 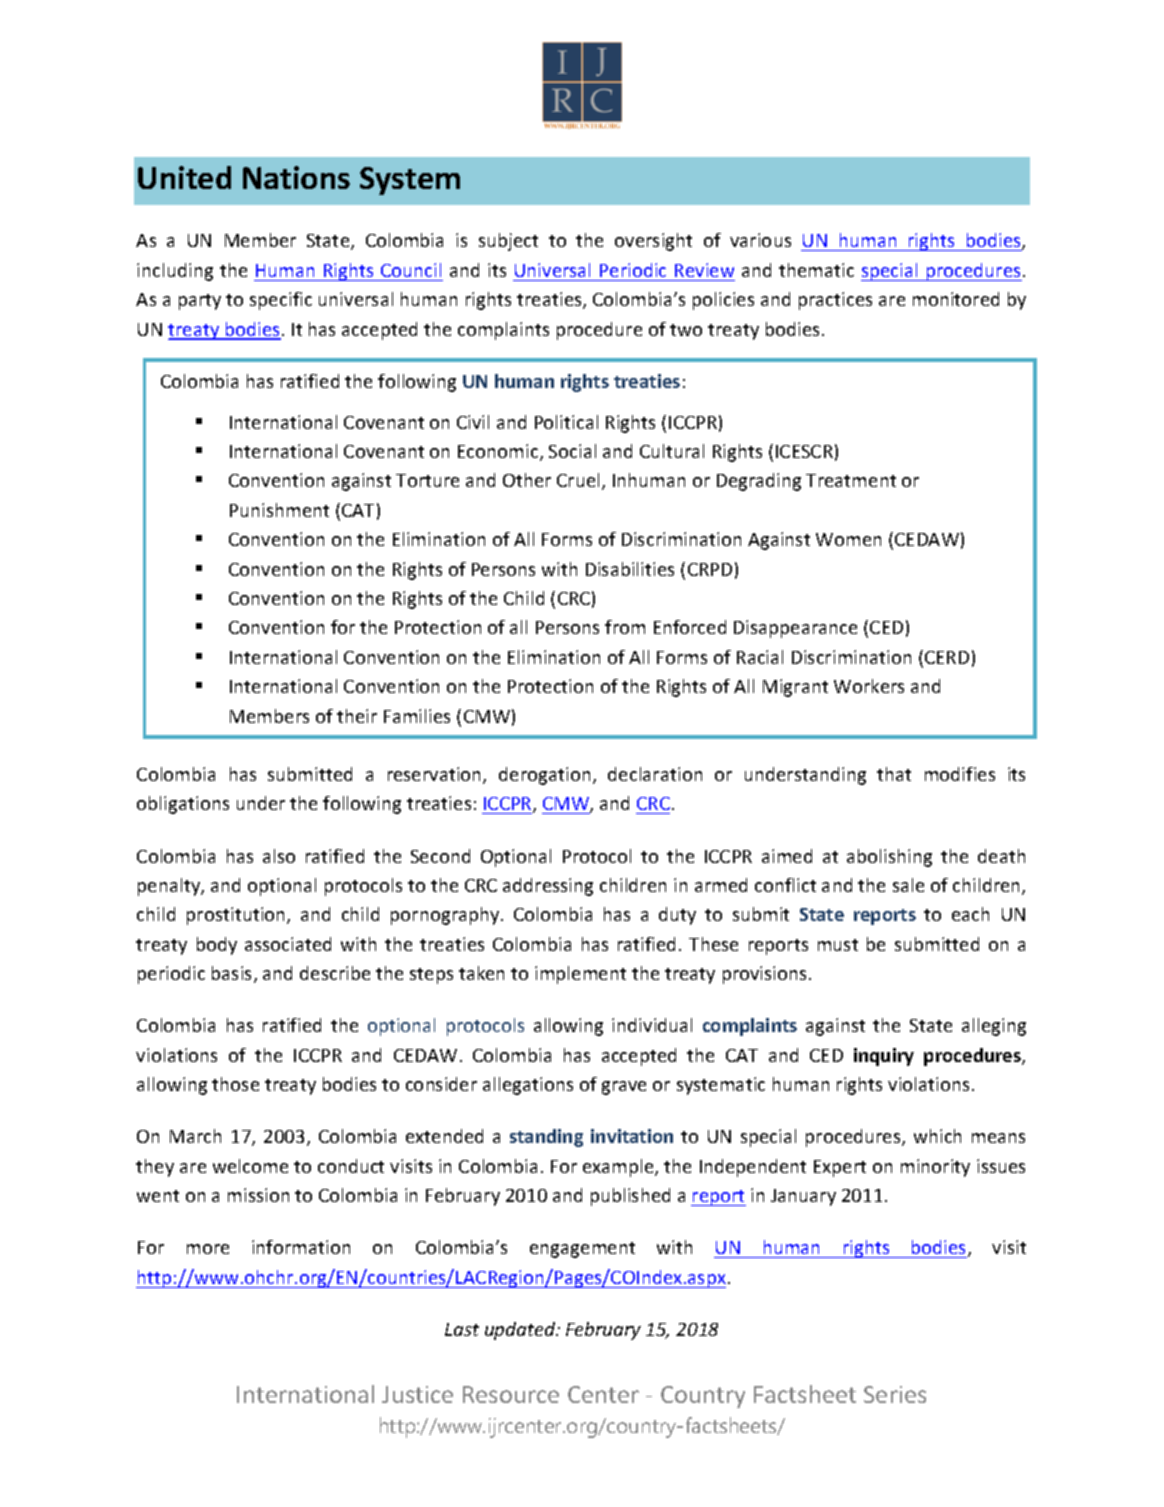 I want to click on from, so click(x=625, y=627).
